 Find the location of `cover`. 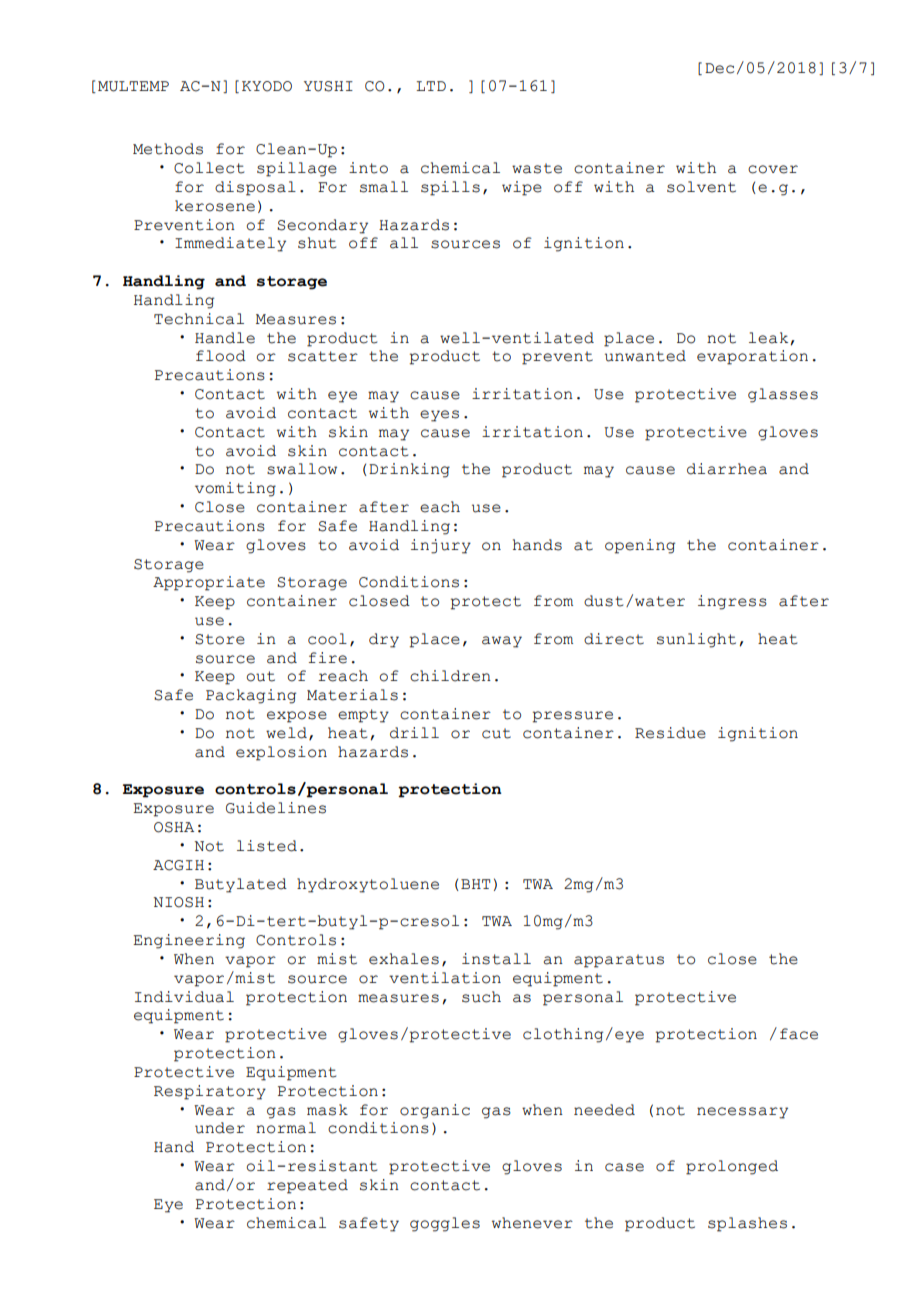

cover is located at coordinates (773, 169).
